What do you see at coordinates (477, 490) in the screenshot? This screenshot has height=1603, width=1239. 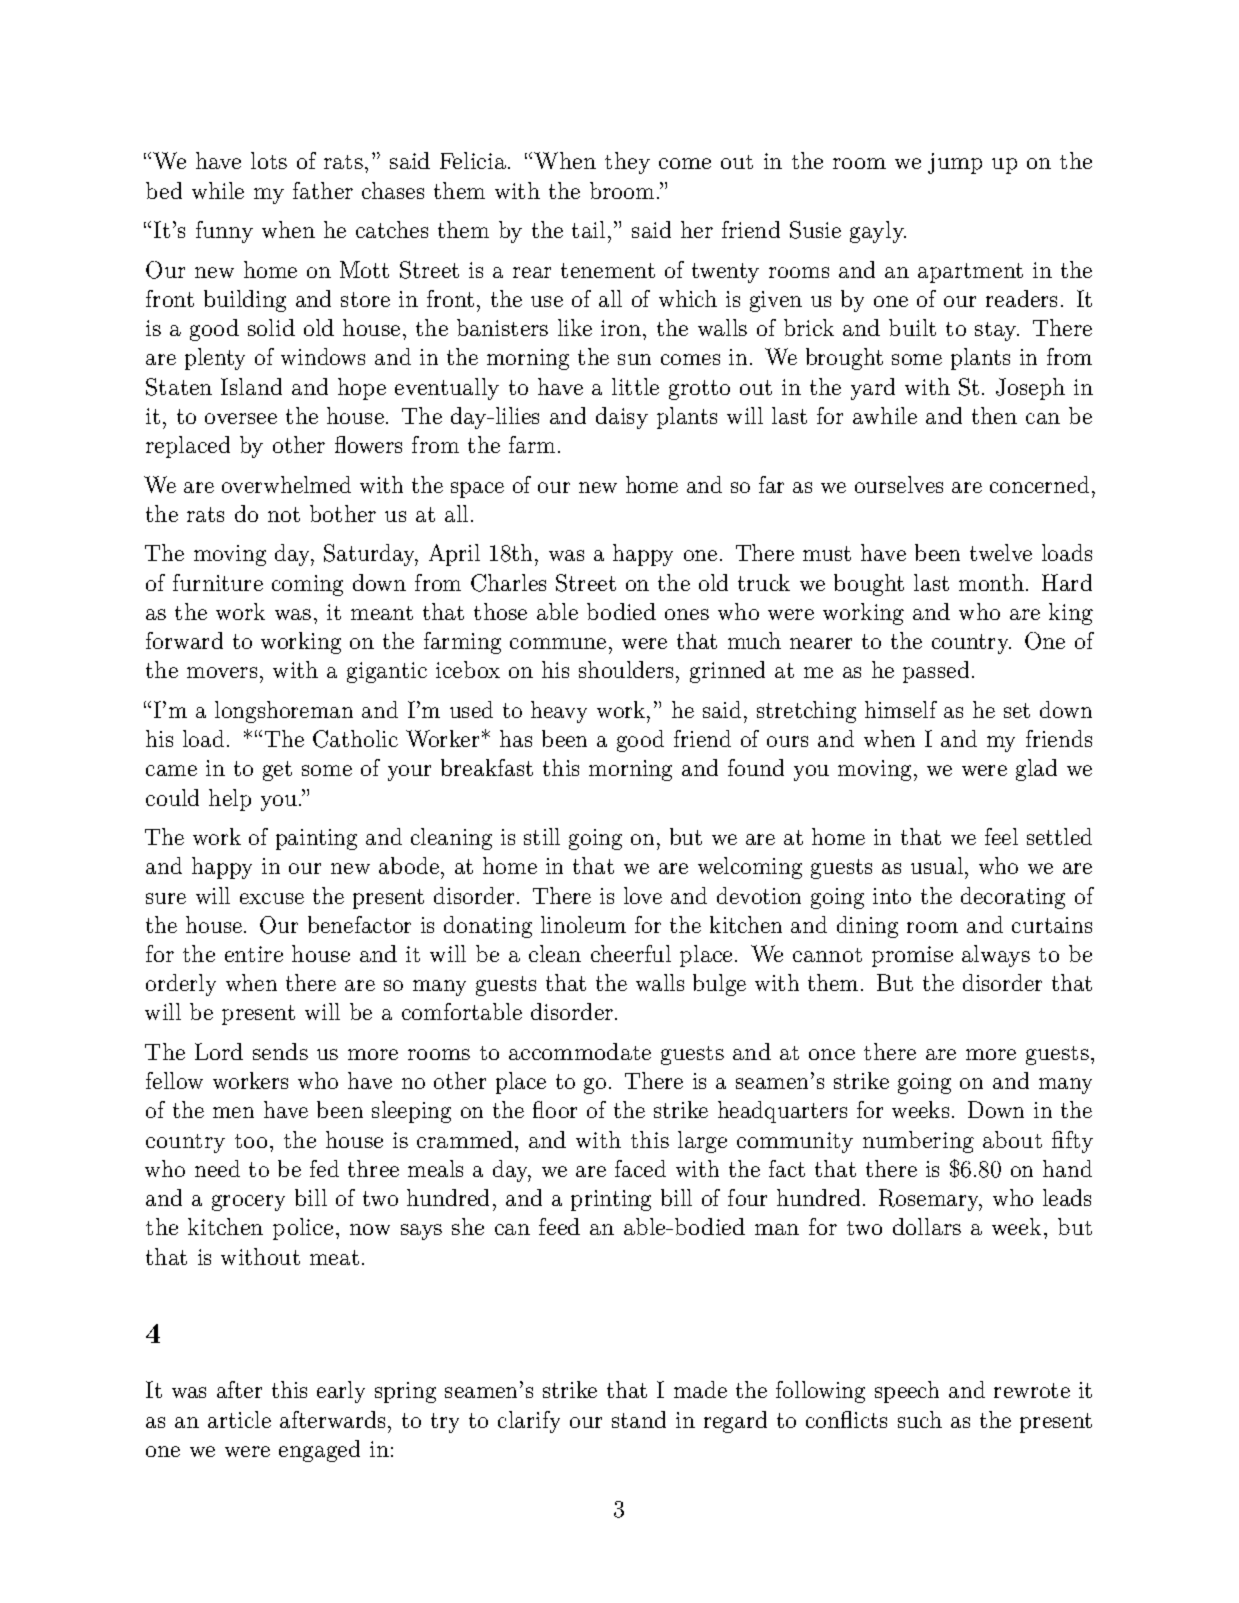 I see `space` at bounding box center [477, 490].
